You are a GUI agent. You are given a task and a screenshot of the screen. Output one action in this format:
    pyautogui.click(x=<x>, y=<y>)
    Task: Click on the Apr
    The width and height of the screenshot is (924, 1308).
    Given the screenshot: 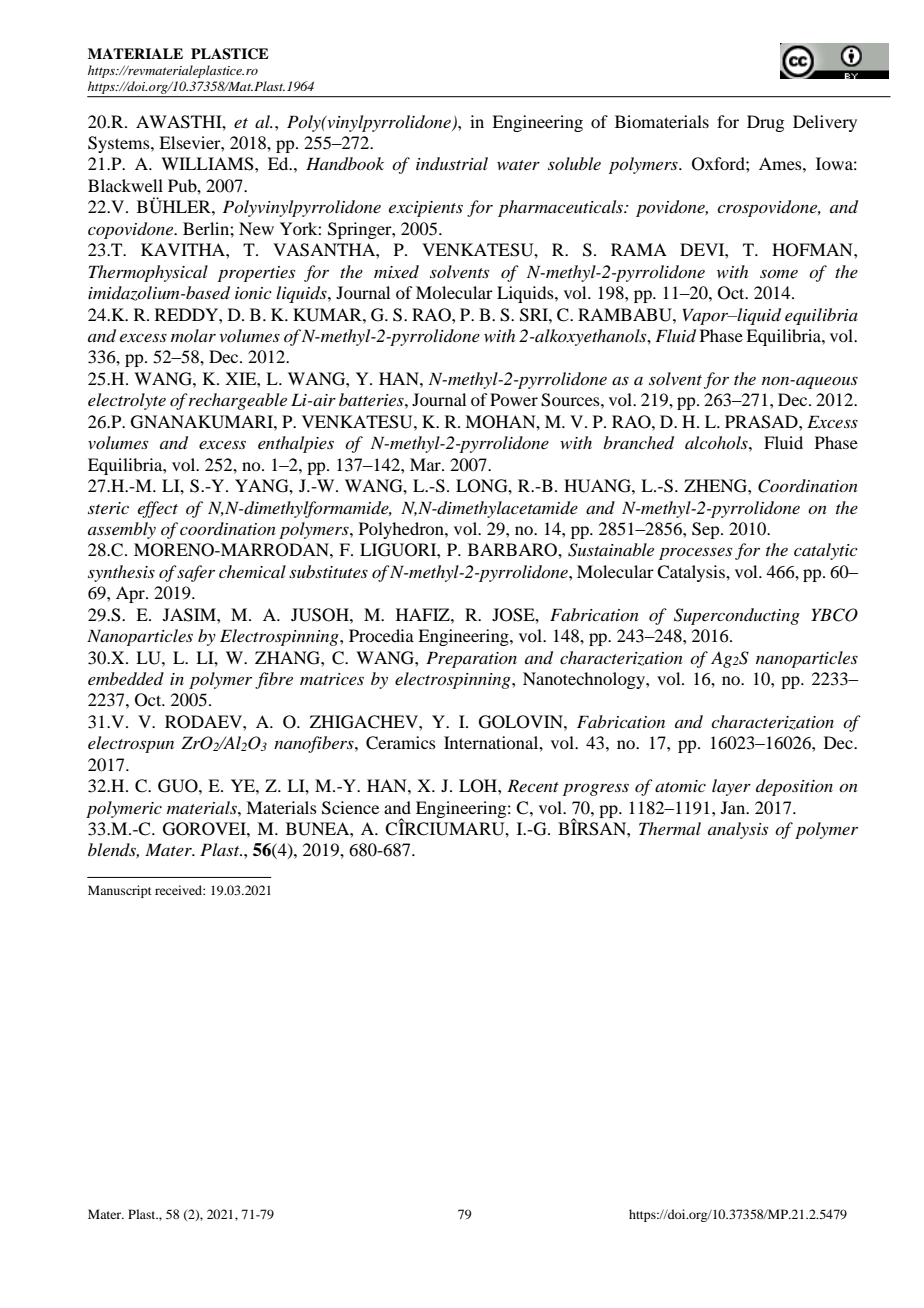 What is the action you would take?
    pyautogui.click(x=131, y=594)
